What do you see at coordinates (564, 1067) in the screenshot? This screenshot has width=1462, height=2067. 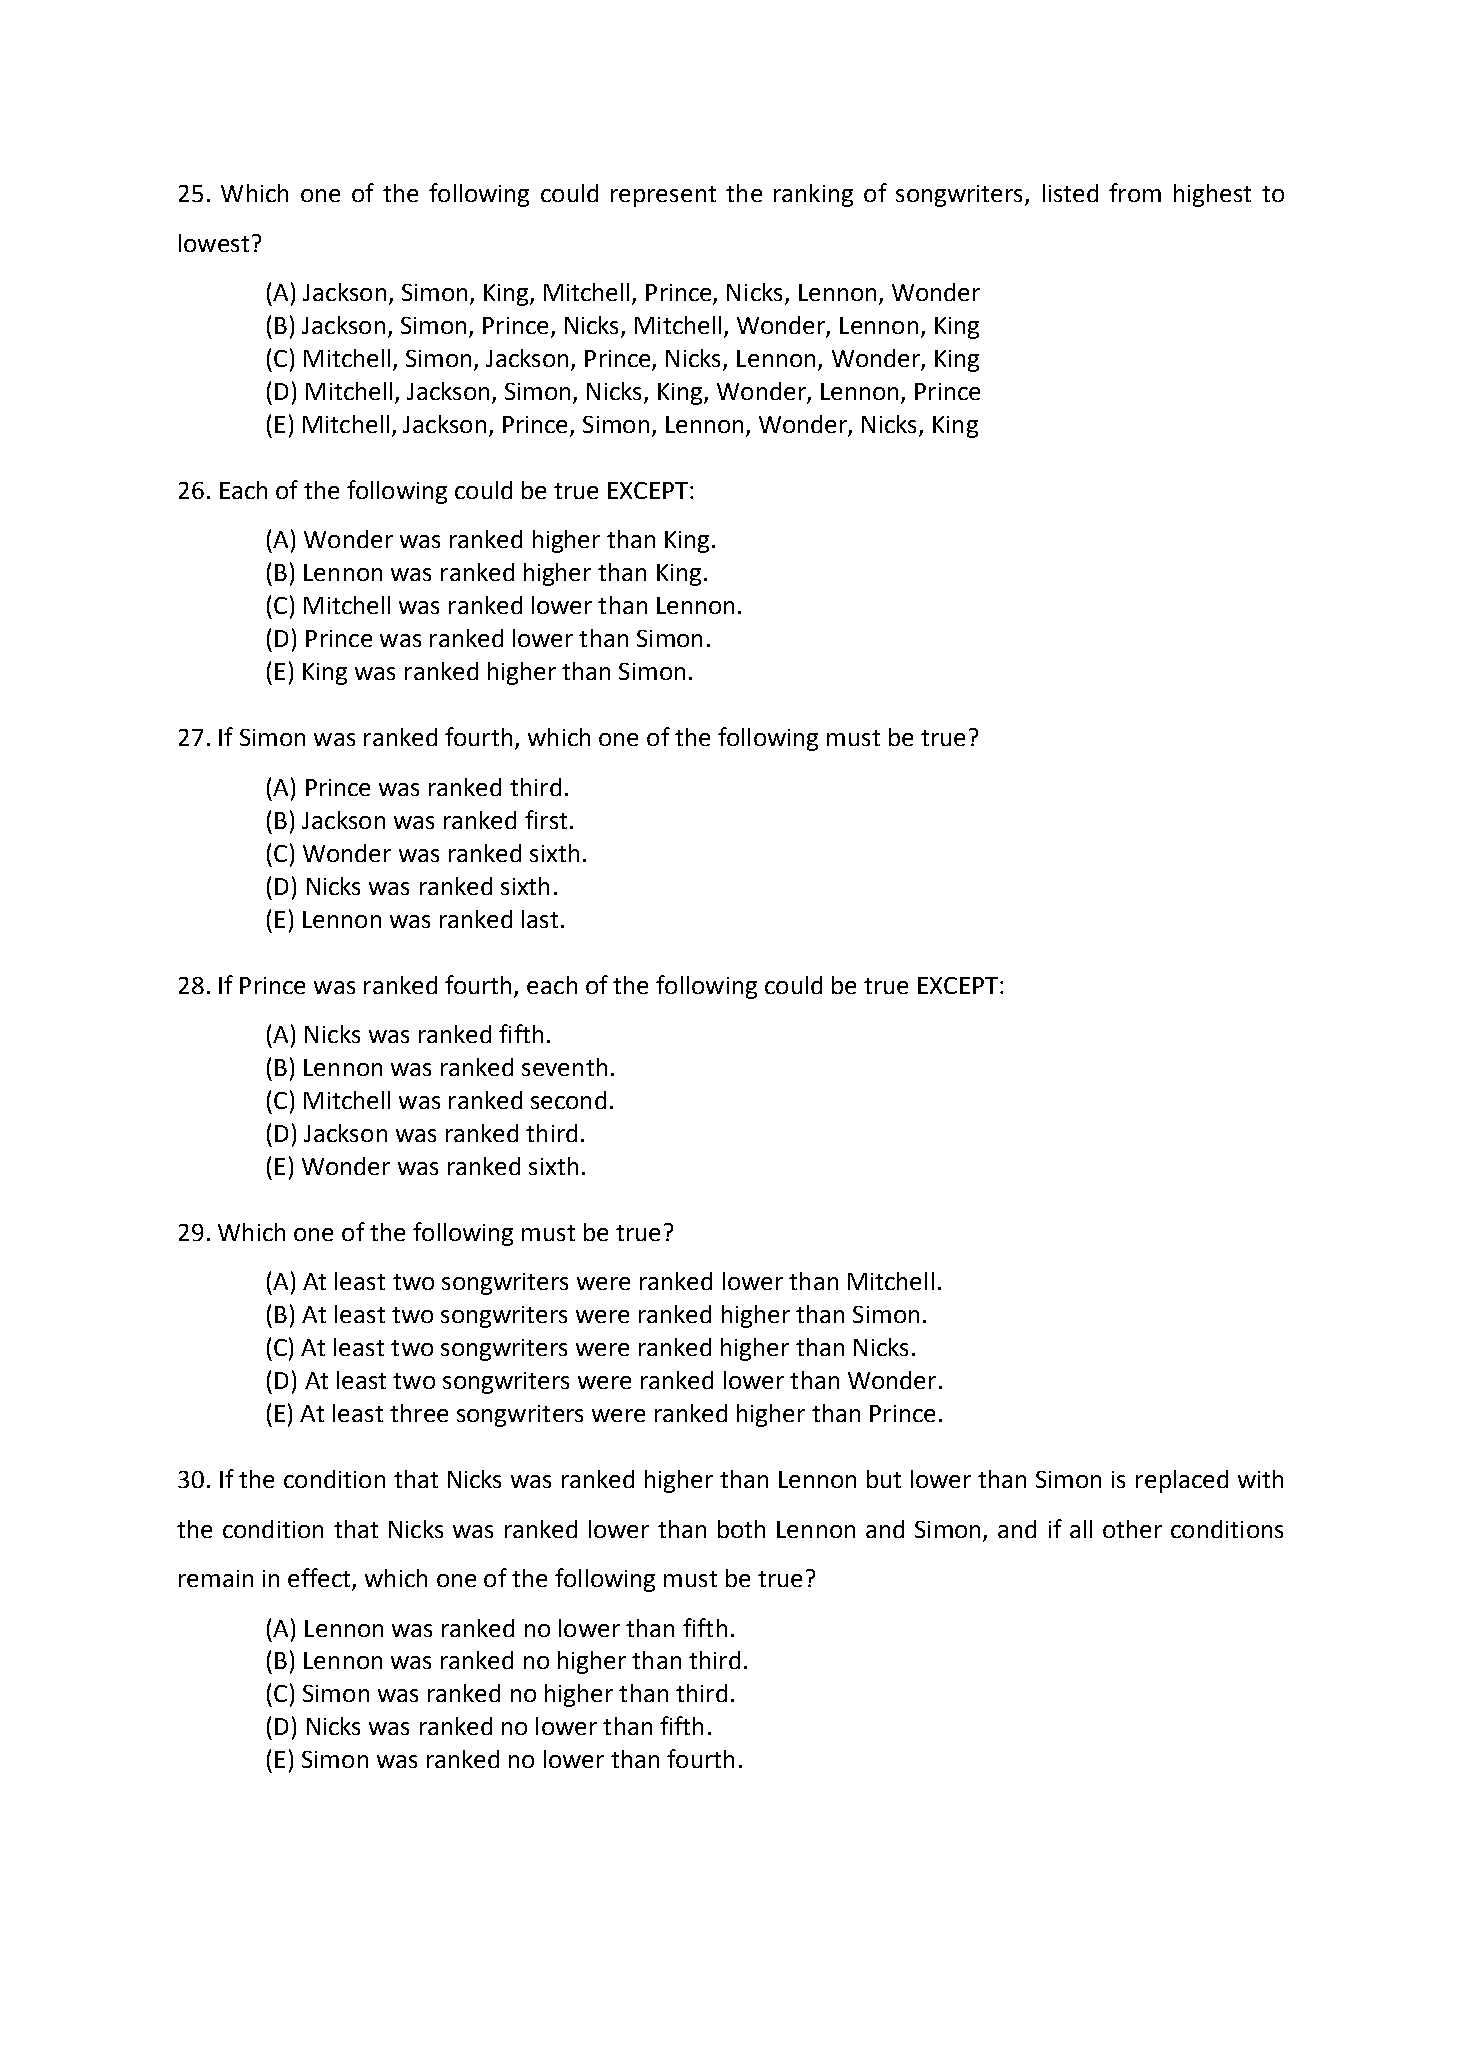 I see `seventh` at bounding box center [564, 1067].
